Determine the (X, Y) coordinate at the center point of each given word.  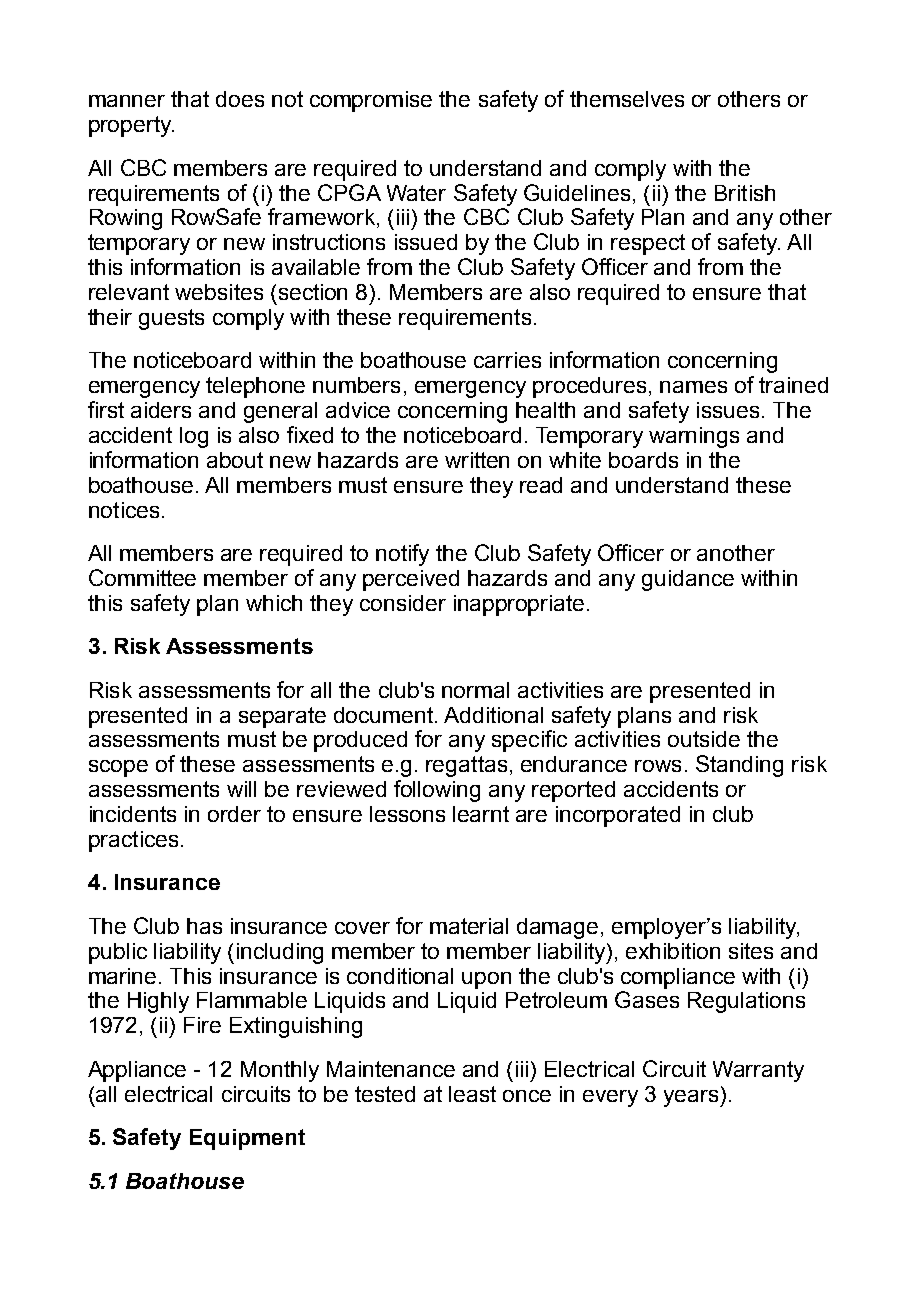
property (131, 126)
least (472, 1094)
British (745, 193)
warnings (694, 437)
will (241, 789)
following (437, 791)
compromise (371, 101)
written (477, 460)
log (194, 437)
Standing (739, 766)
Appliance (137, 1071)
